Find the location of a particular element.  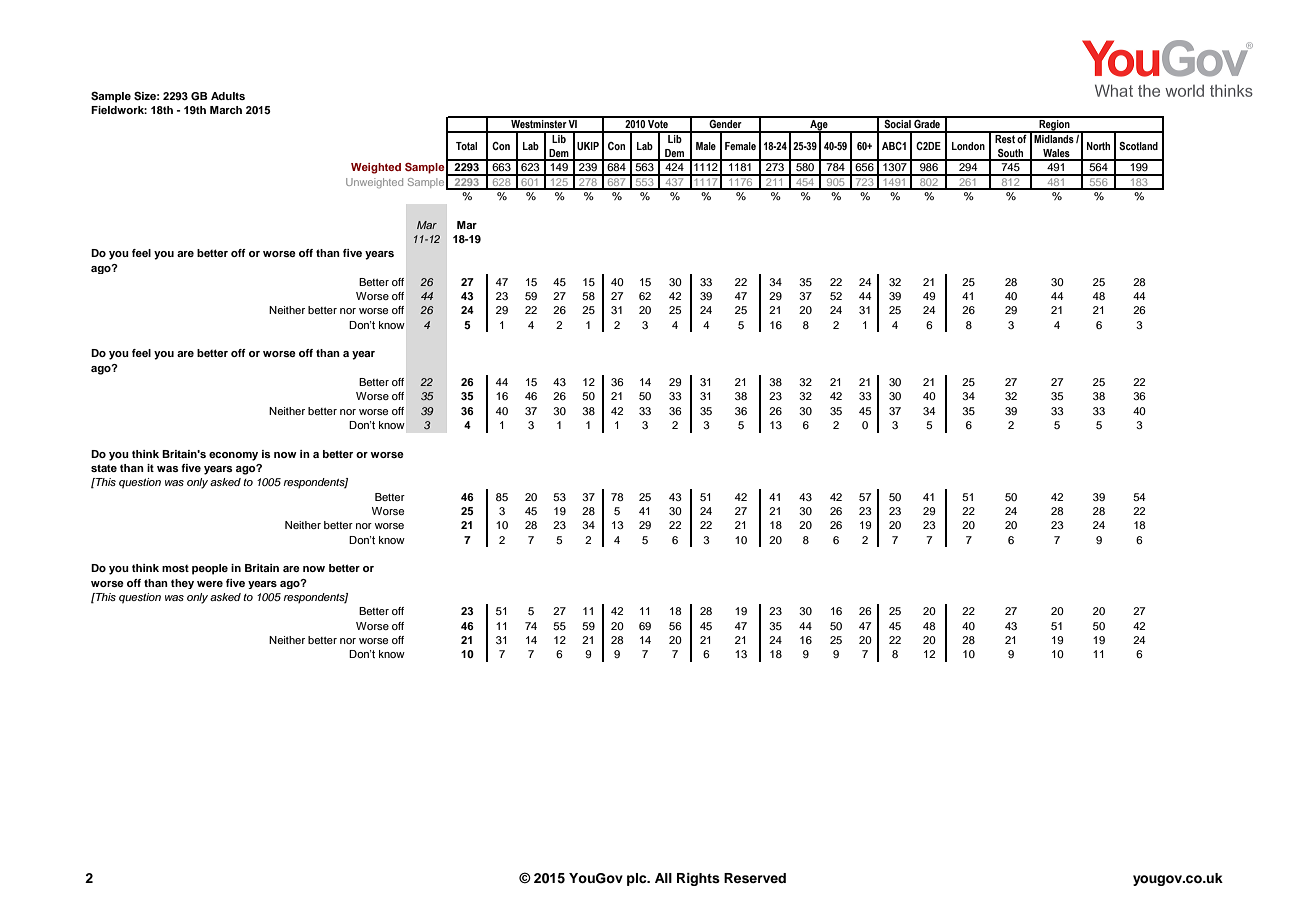

Wales is located at coordinates (1056, 154).
